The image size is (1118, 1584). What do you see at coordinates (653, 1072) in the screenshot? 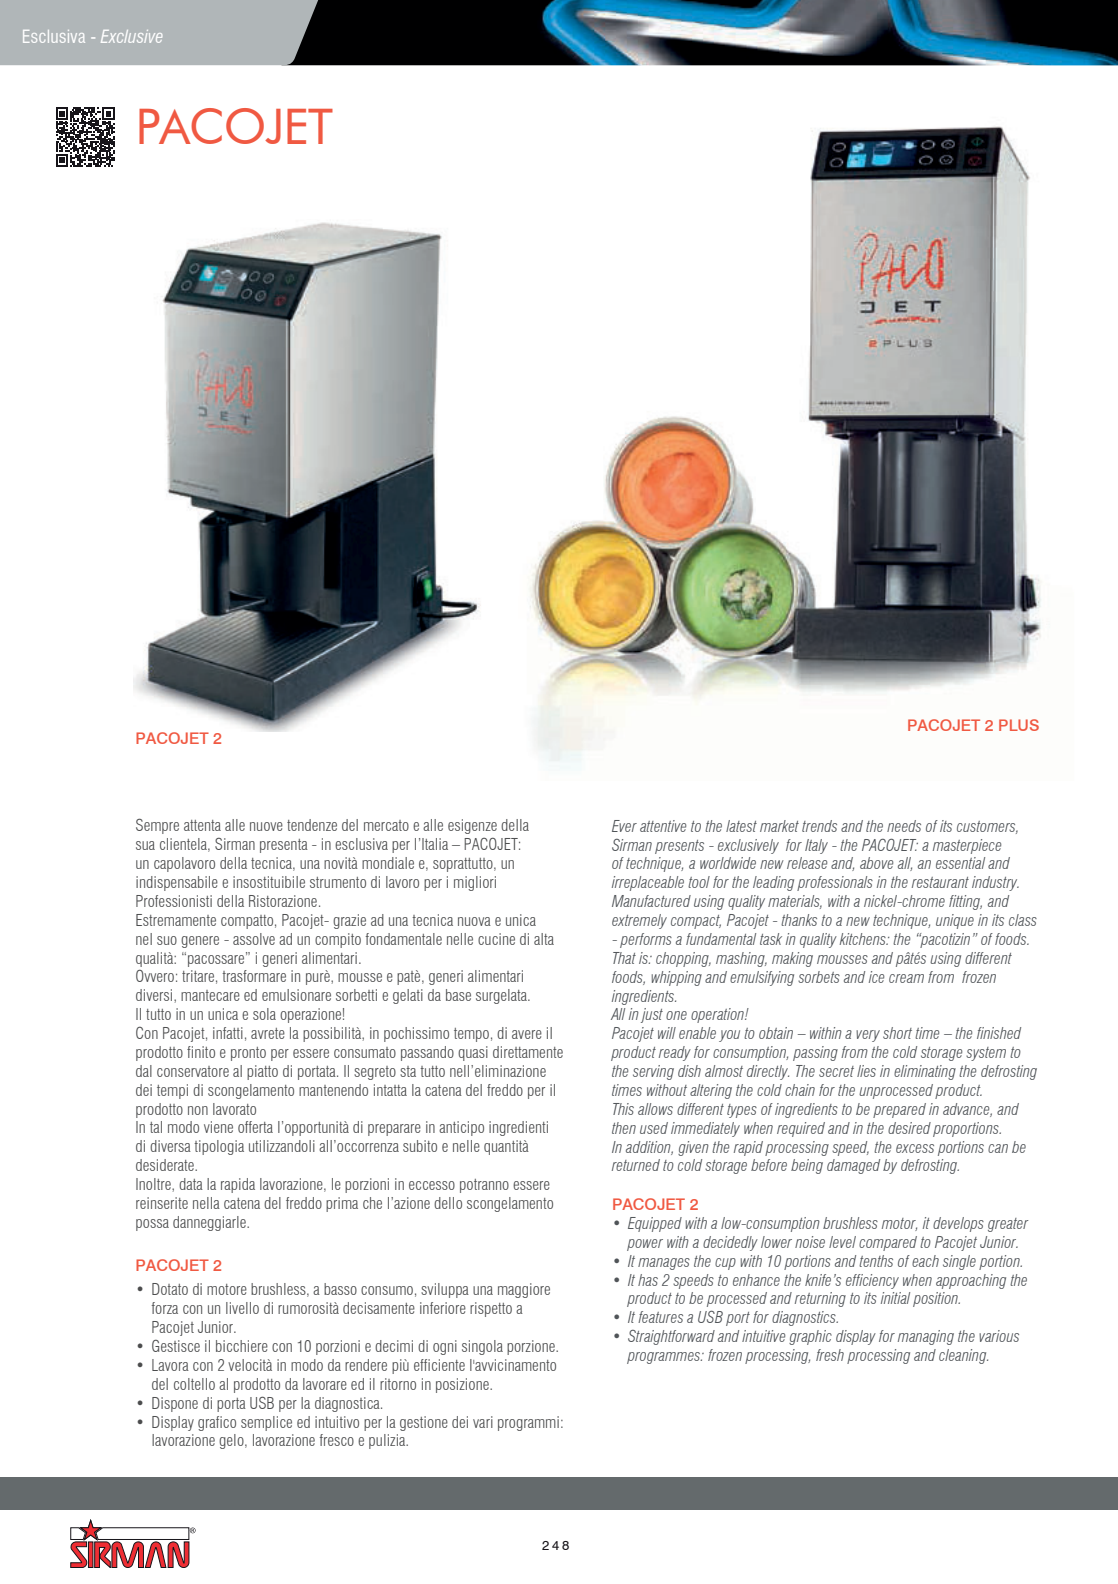
I see `serving` at bounding box center [653, 1072].
